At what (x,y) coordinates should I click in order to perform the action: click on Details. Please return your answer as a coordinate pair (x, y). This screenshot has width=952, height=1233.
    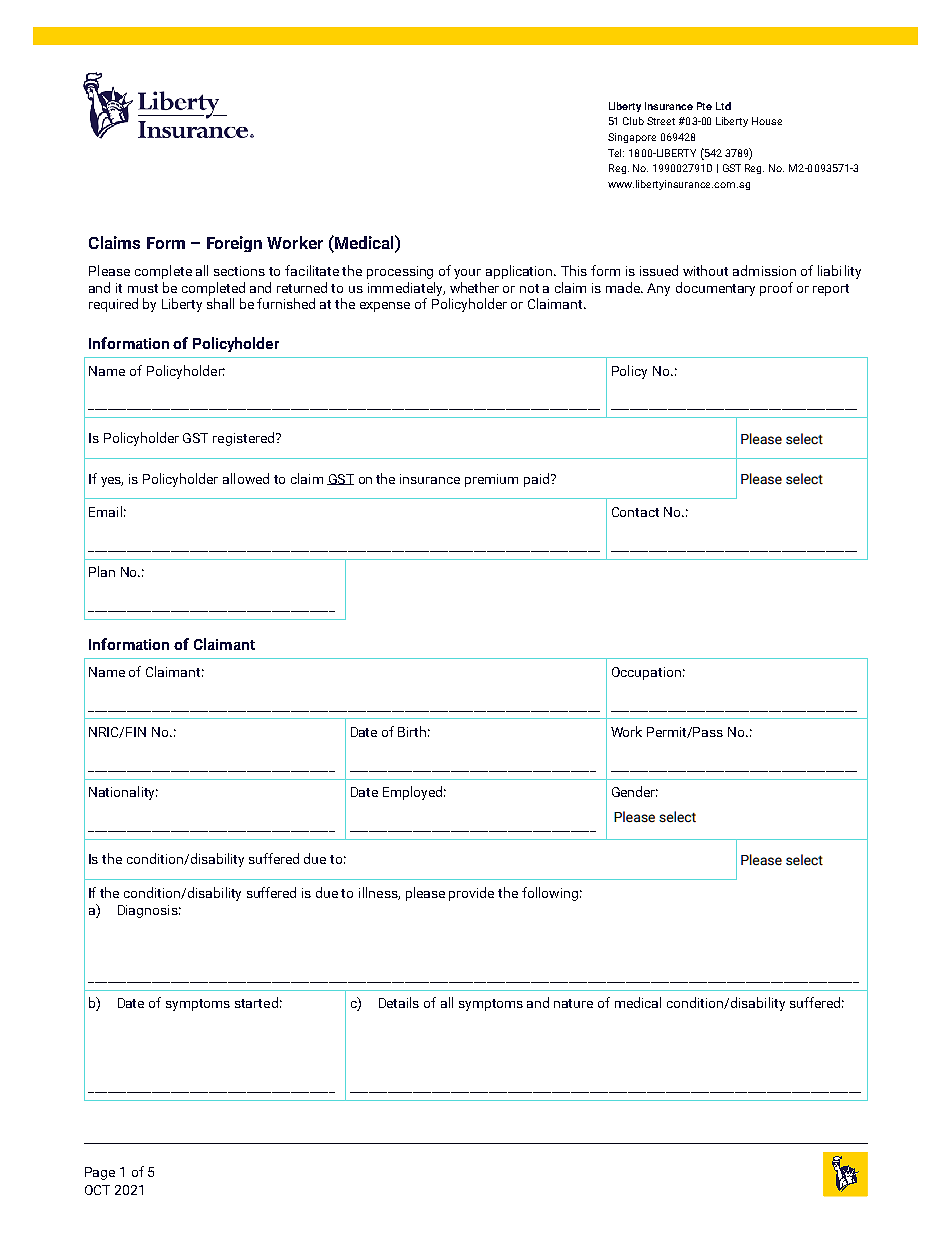
    Looking at the image, I should click on (399, 1002).
